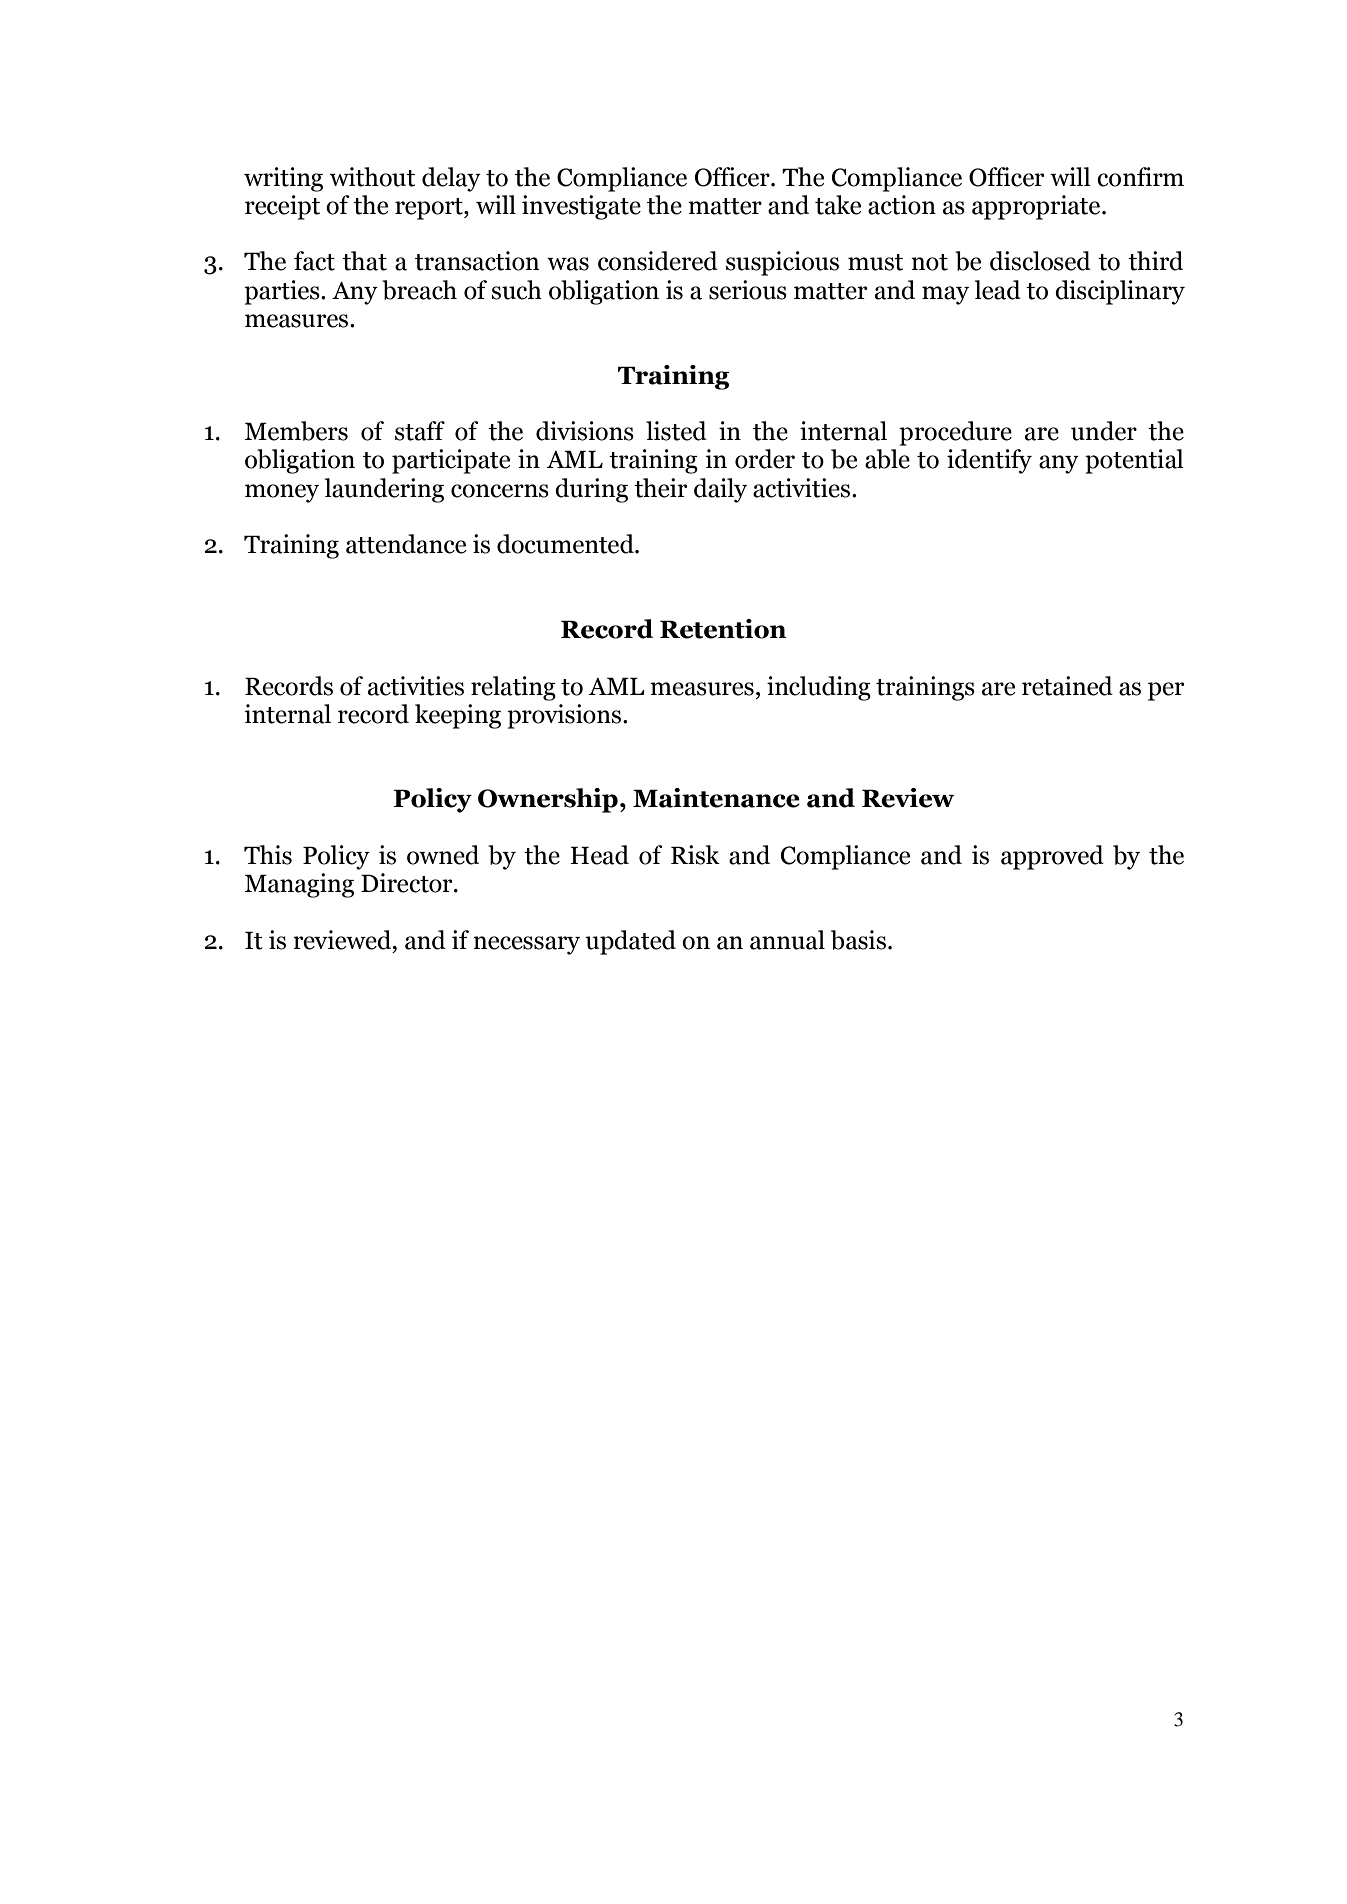 This image has height=1904, width=1347. What do you see at coordinates (989, 461) in the image?
I see `identify` at bounding box center [989, 461].
